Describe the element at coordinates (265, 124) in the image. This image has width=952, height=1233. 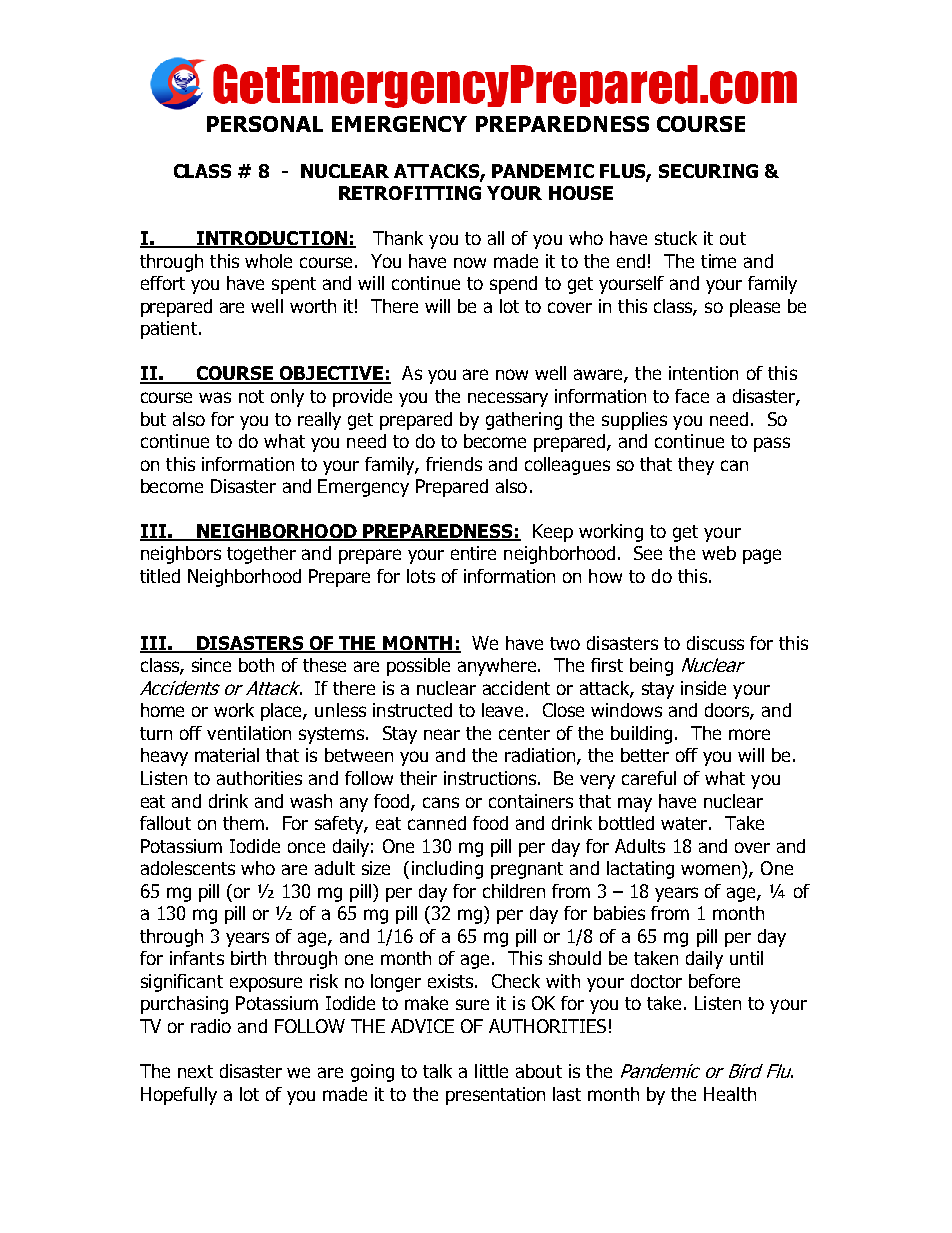
I see `PERSONAL` at that location.
